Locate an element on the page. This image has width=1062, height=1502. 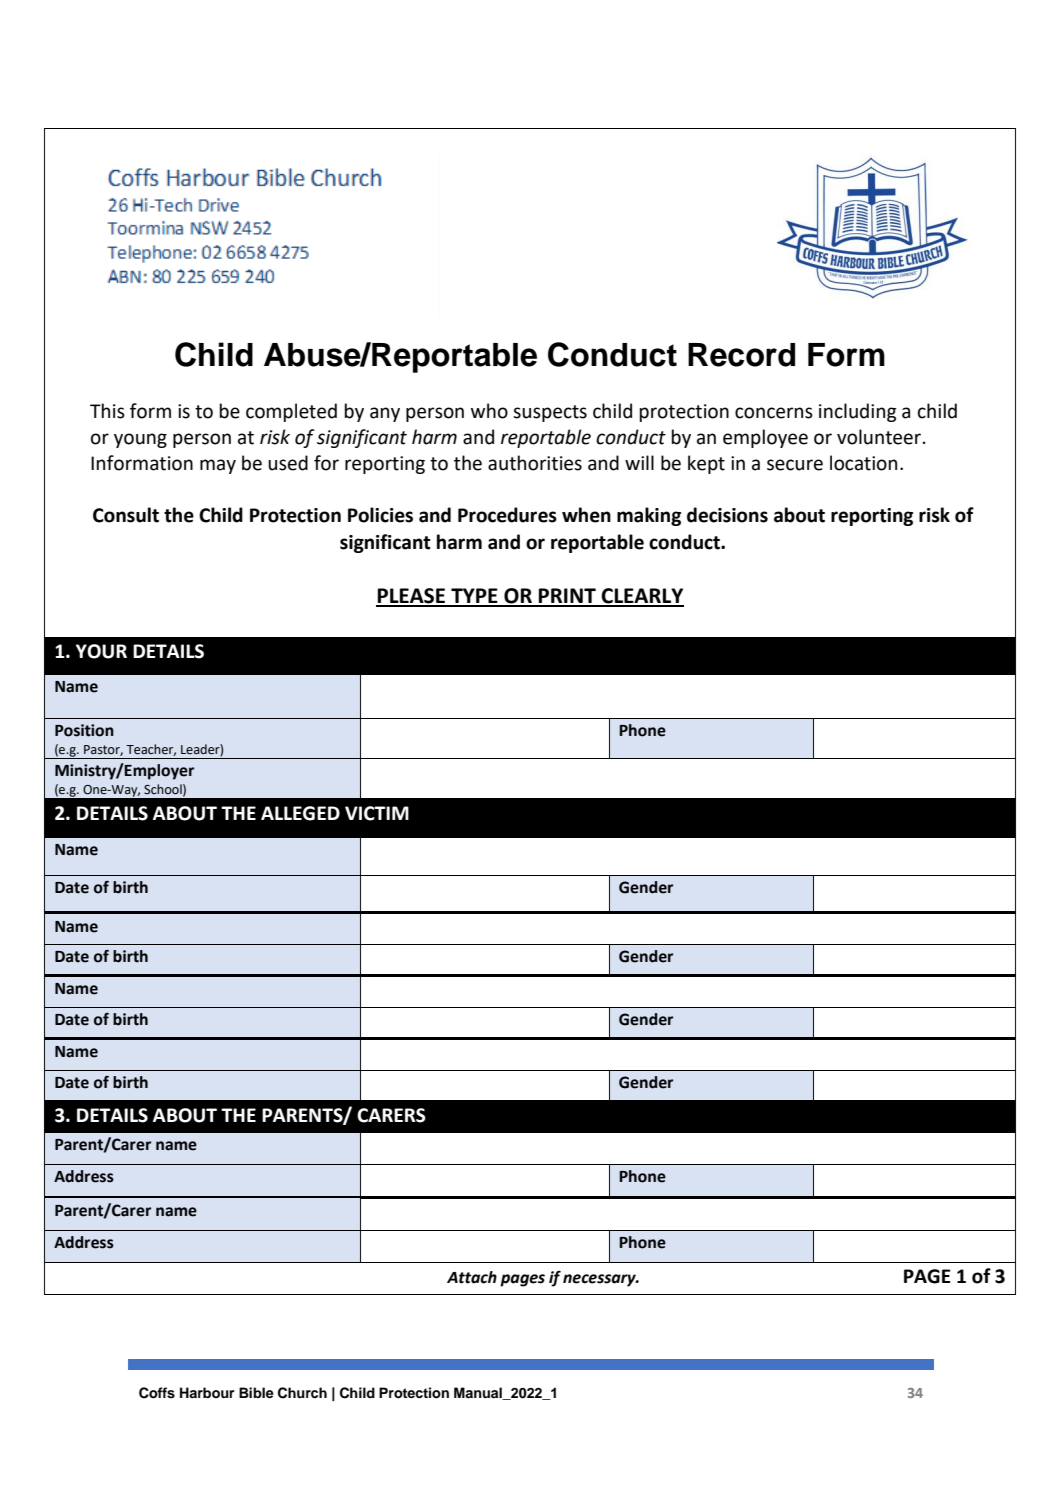
Harbour is located at coordinates (207, 1392).
